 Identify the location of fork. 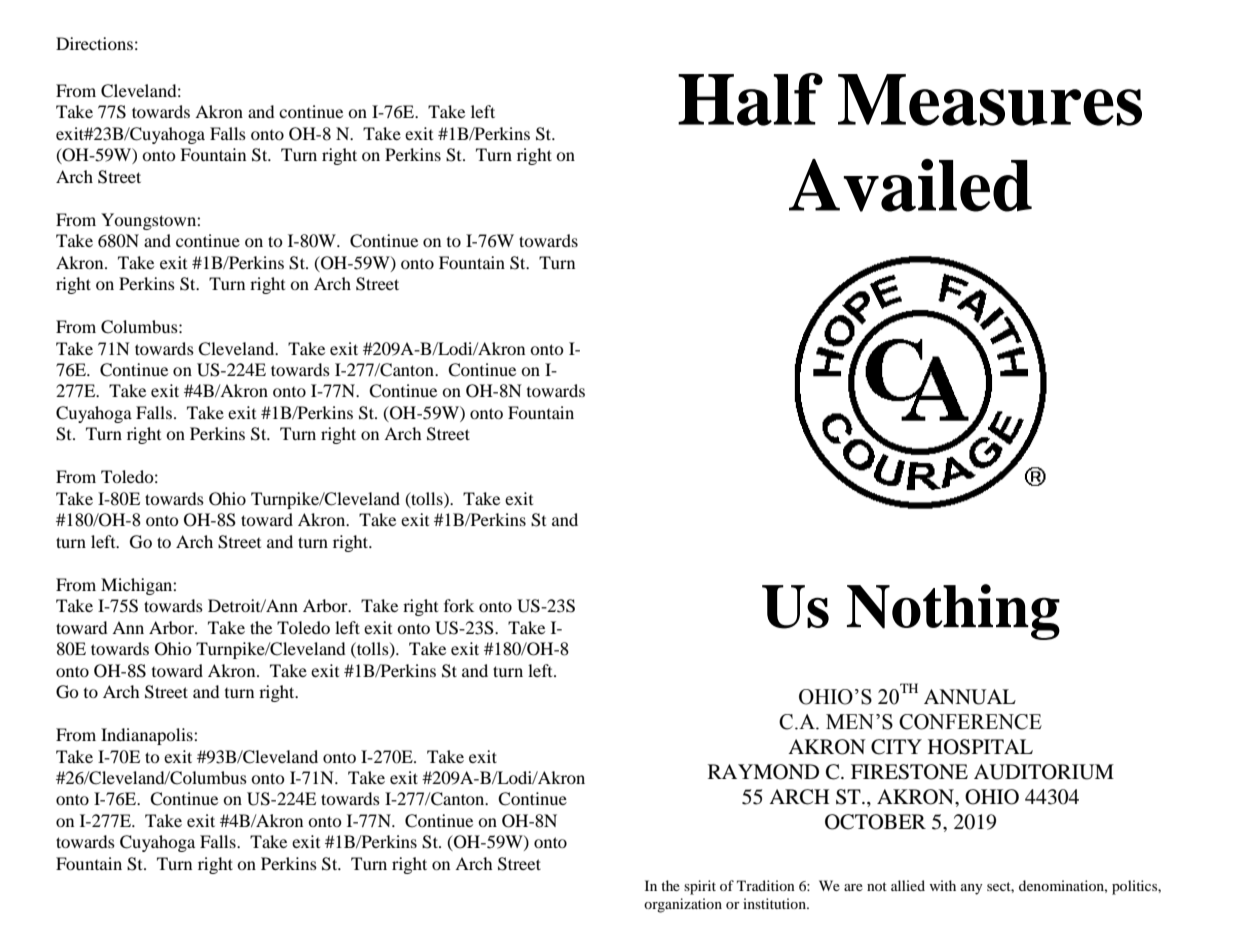
(459, 605).
